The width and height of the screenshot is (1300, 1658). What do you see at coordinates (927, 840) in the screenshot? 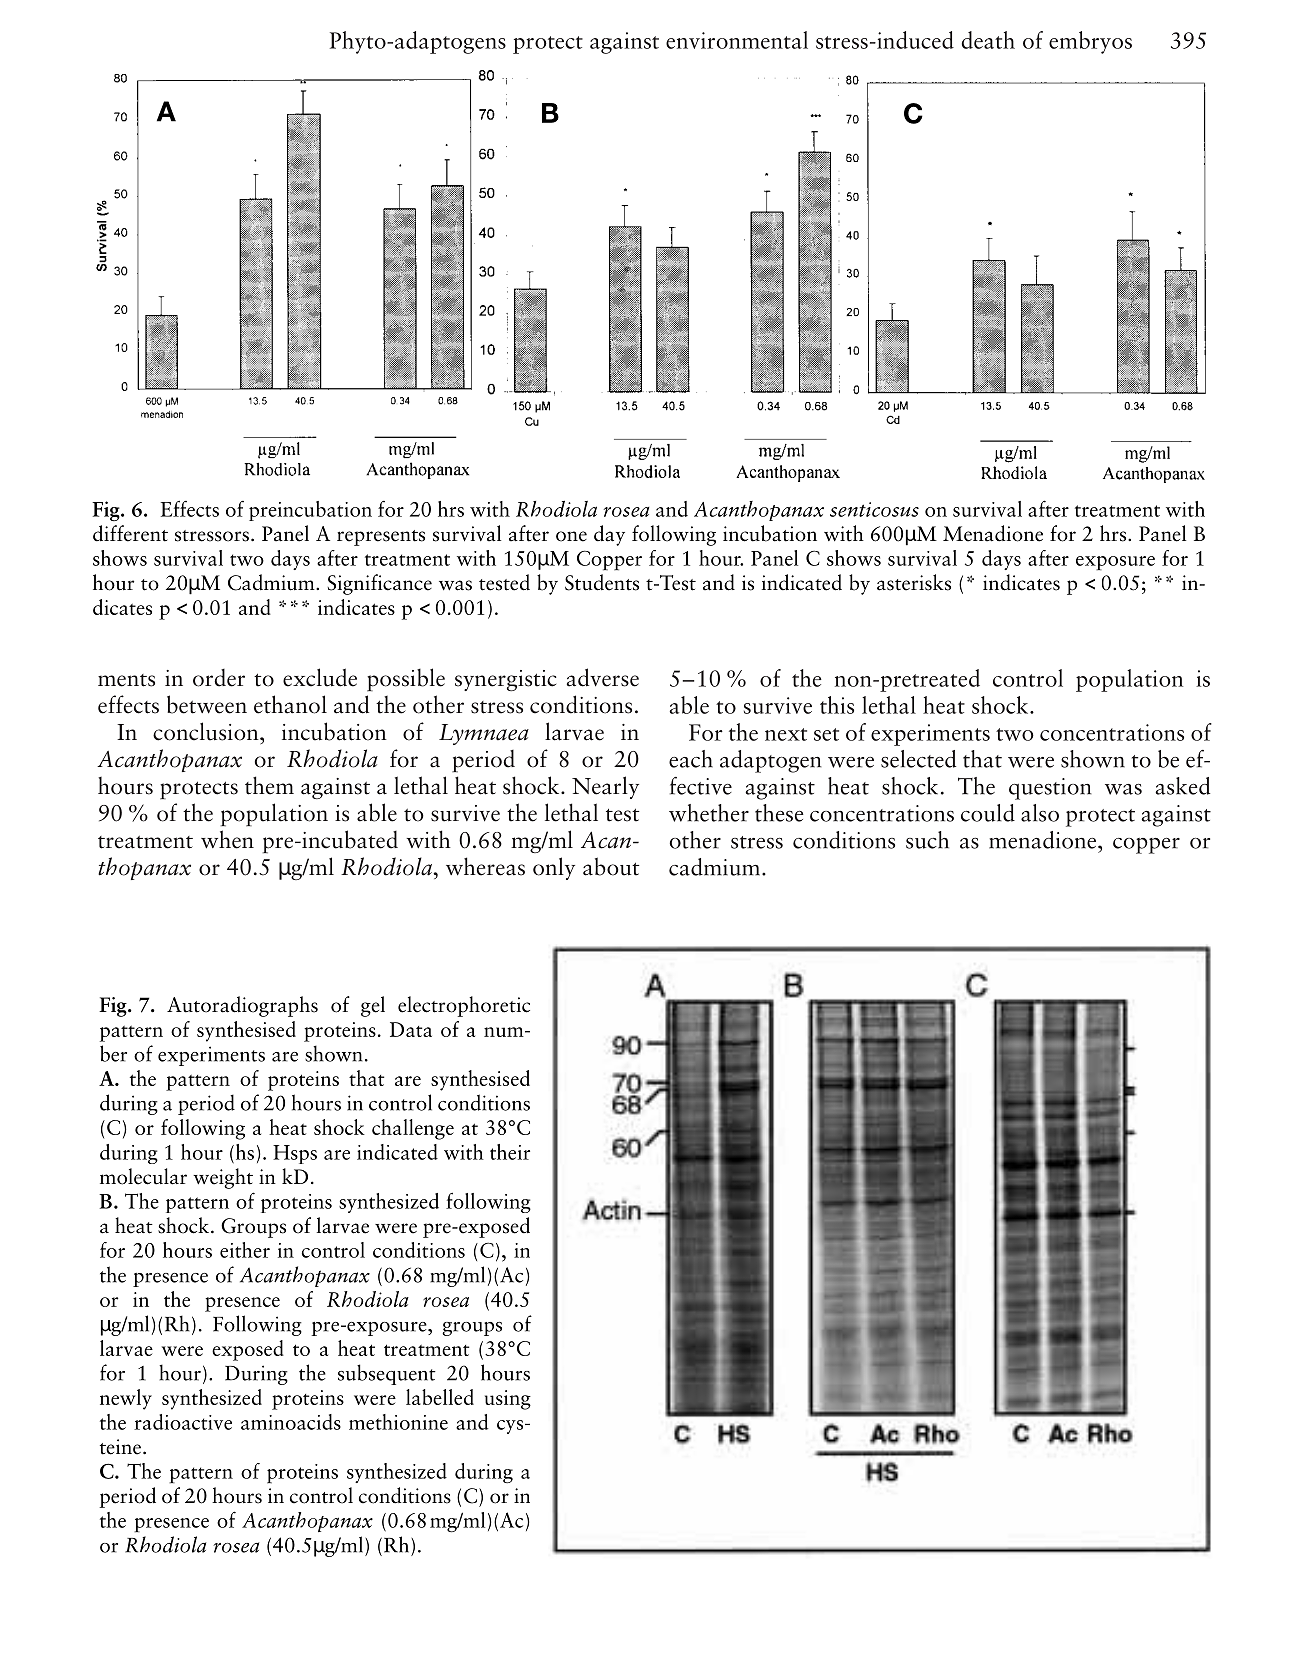
I see `such` at bounding box center [927, 840].
